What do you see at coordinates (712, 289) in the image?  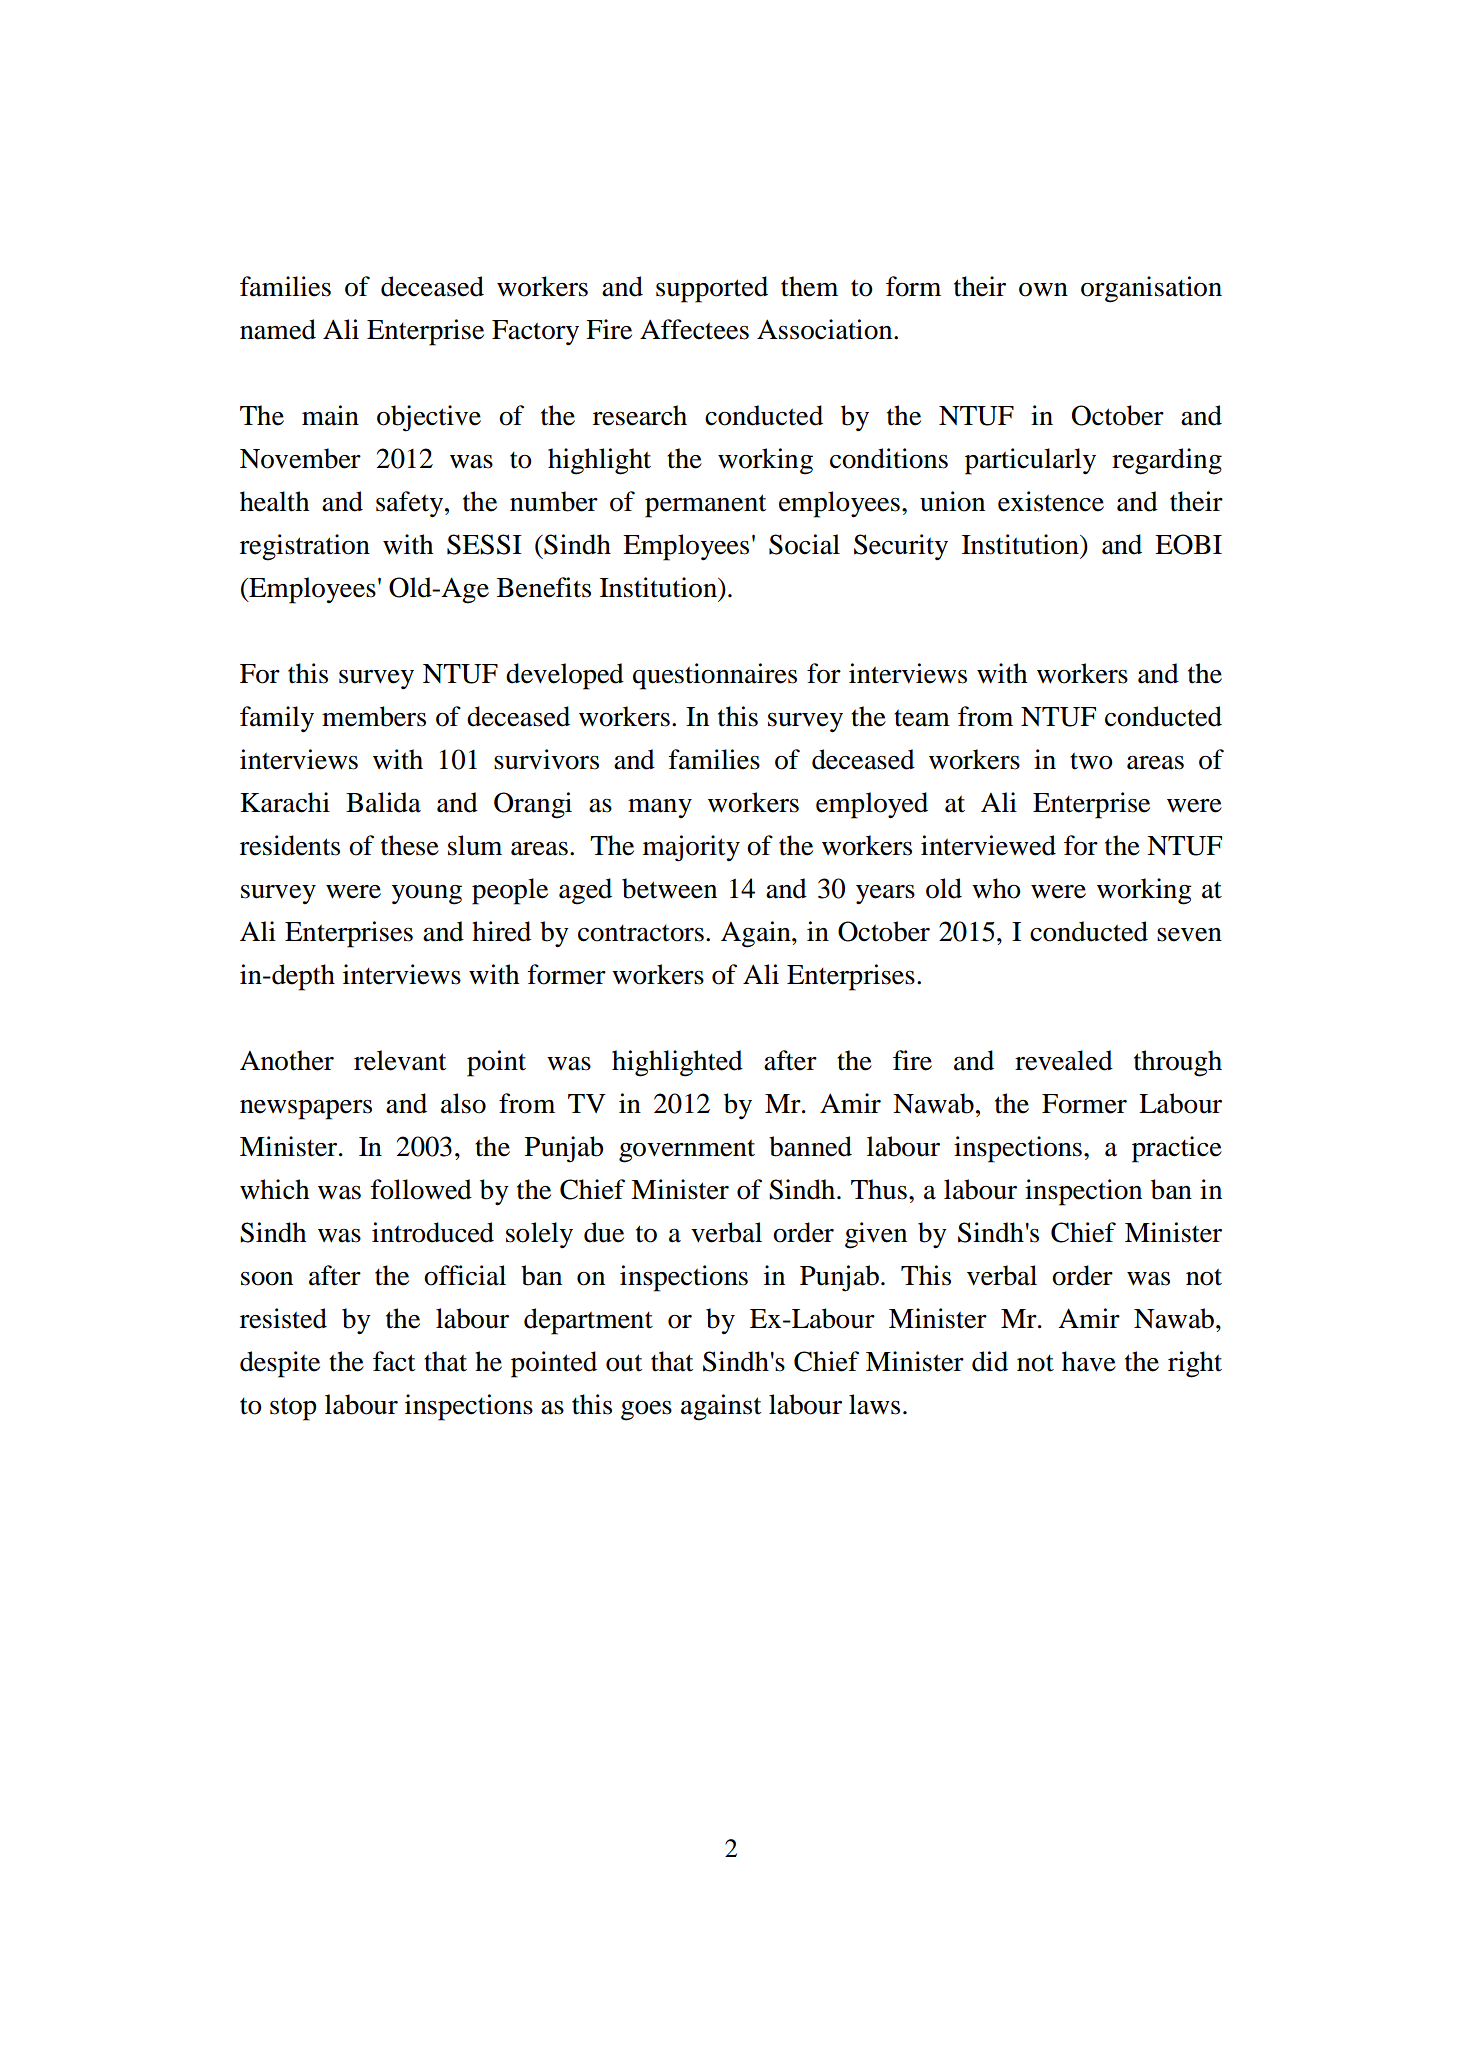 I see `supported` at bounding box center [712, 289].
